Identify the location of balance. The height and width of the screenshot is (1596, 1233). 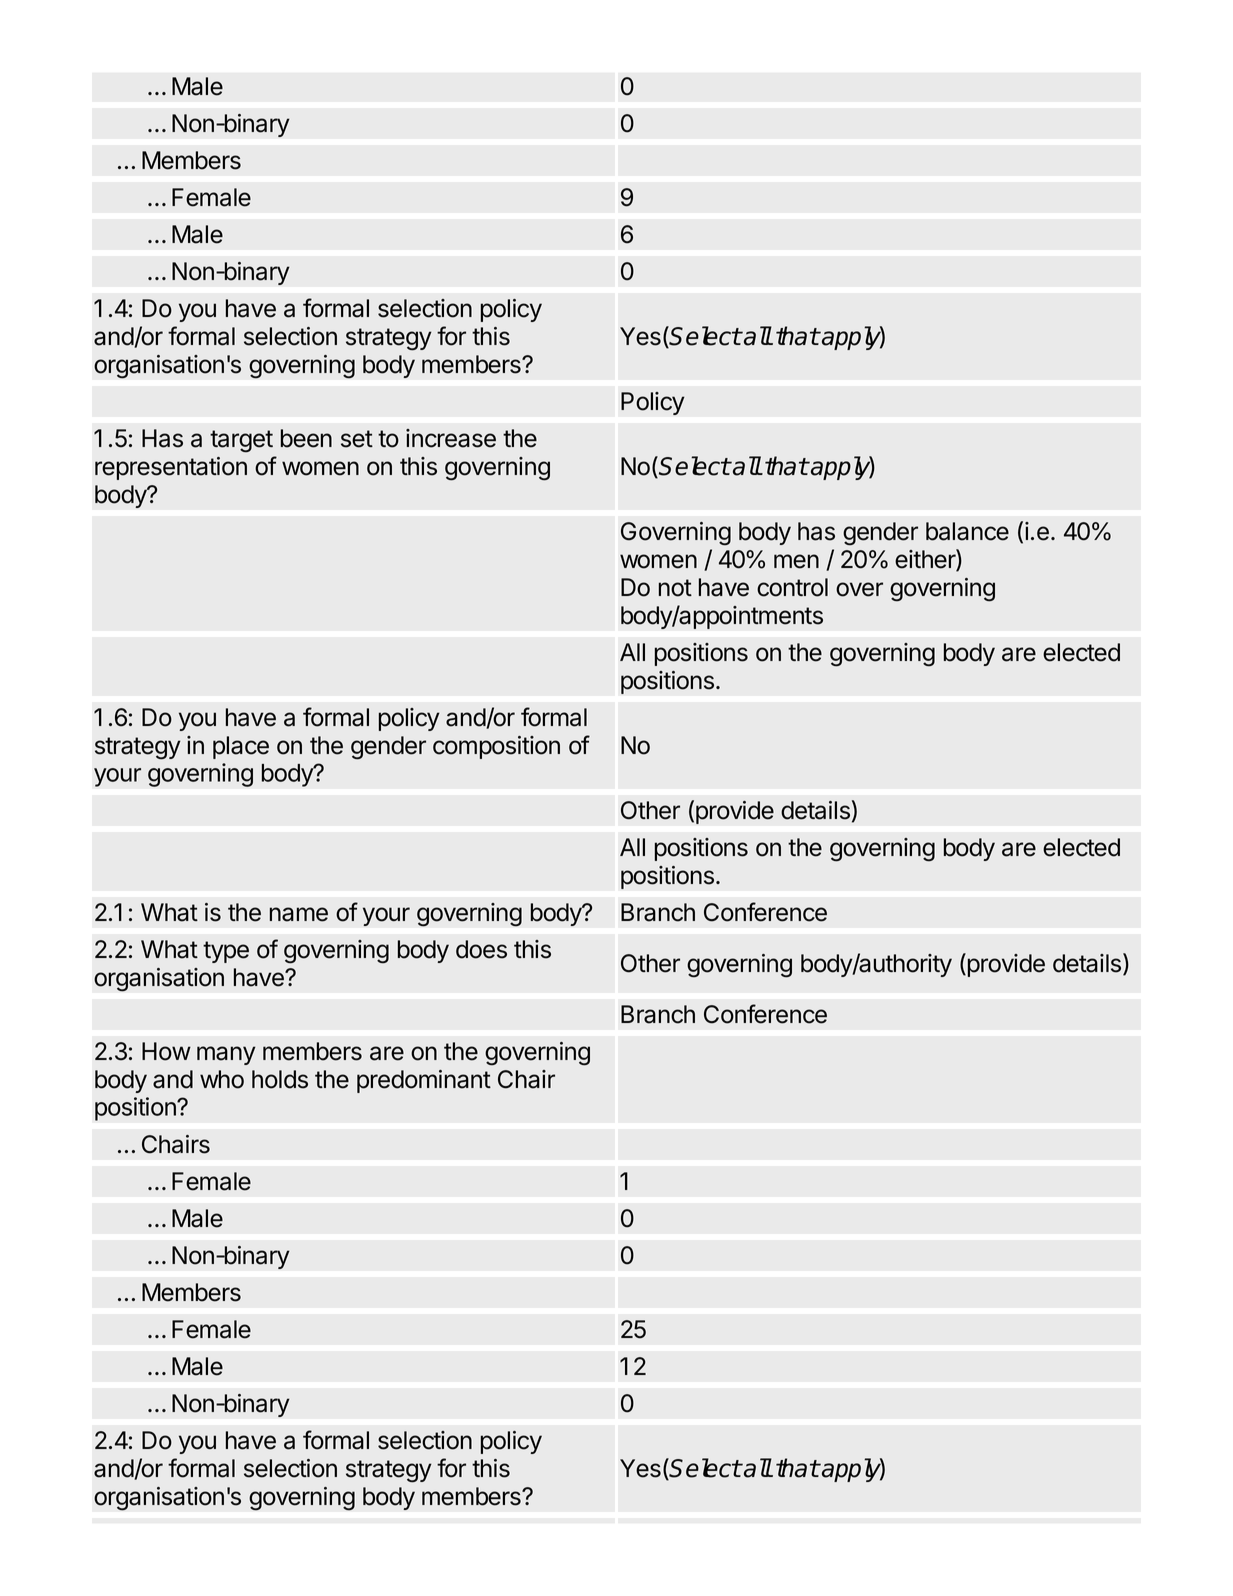
(967, 531).
